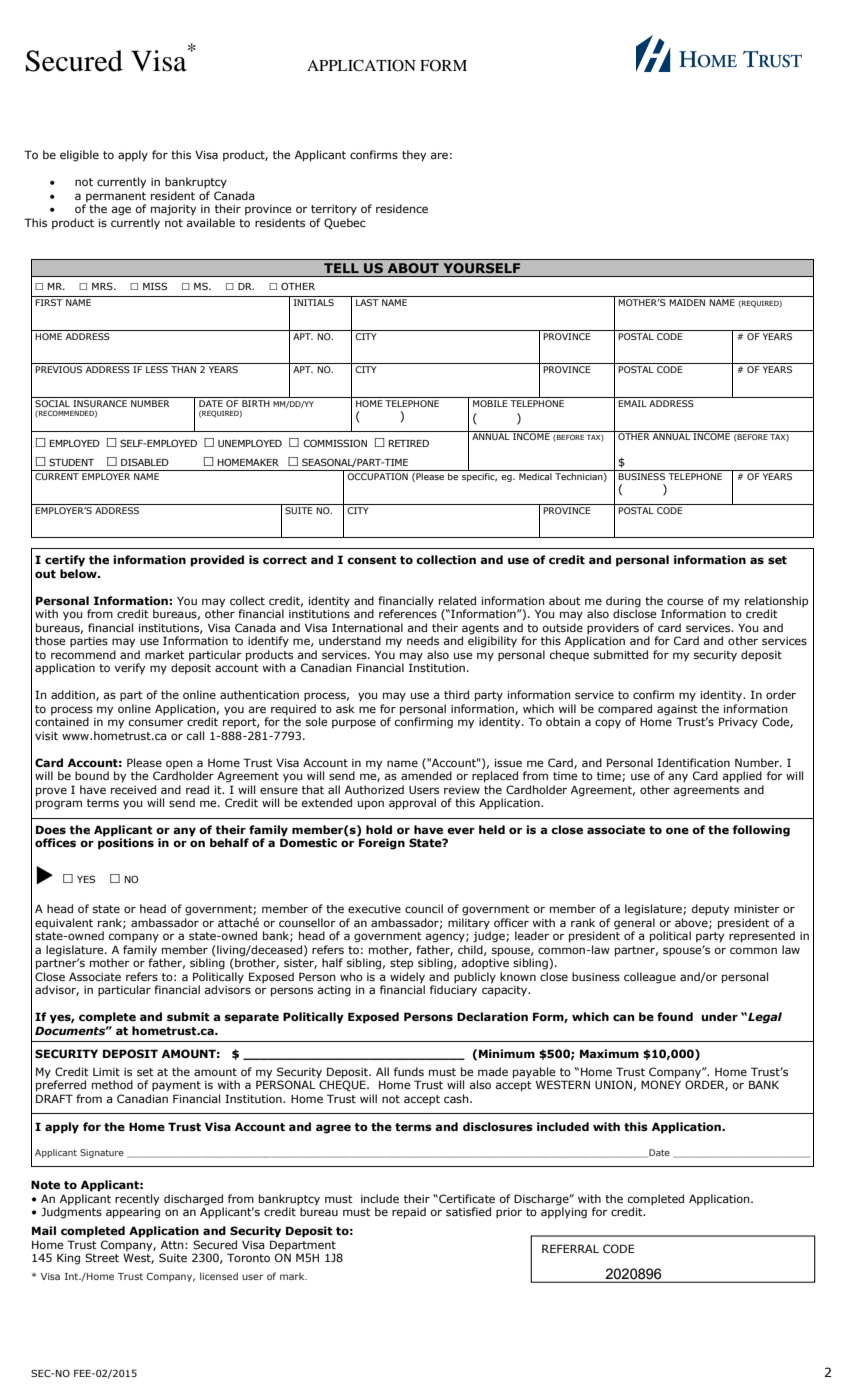  I want to click on residence, so click(402, 208).
